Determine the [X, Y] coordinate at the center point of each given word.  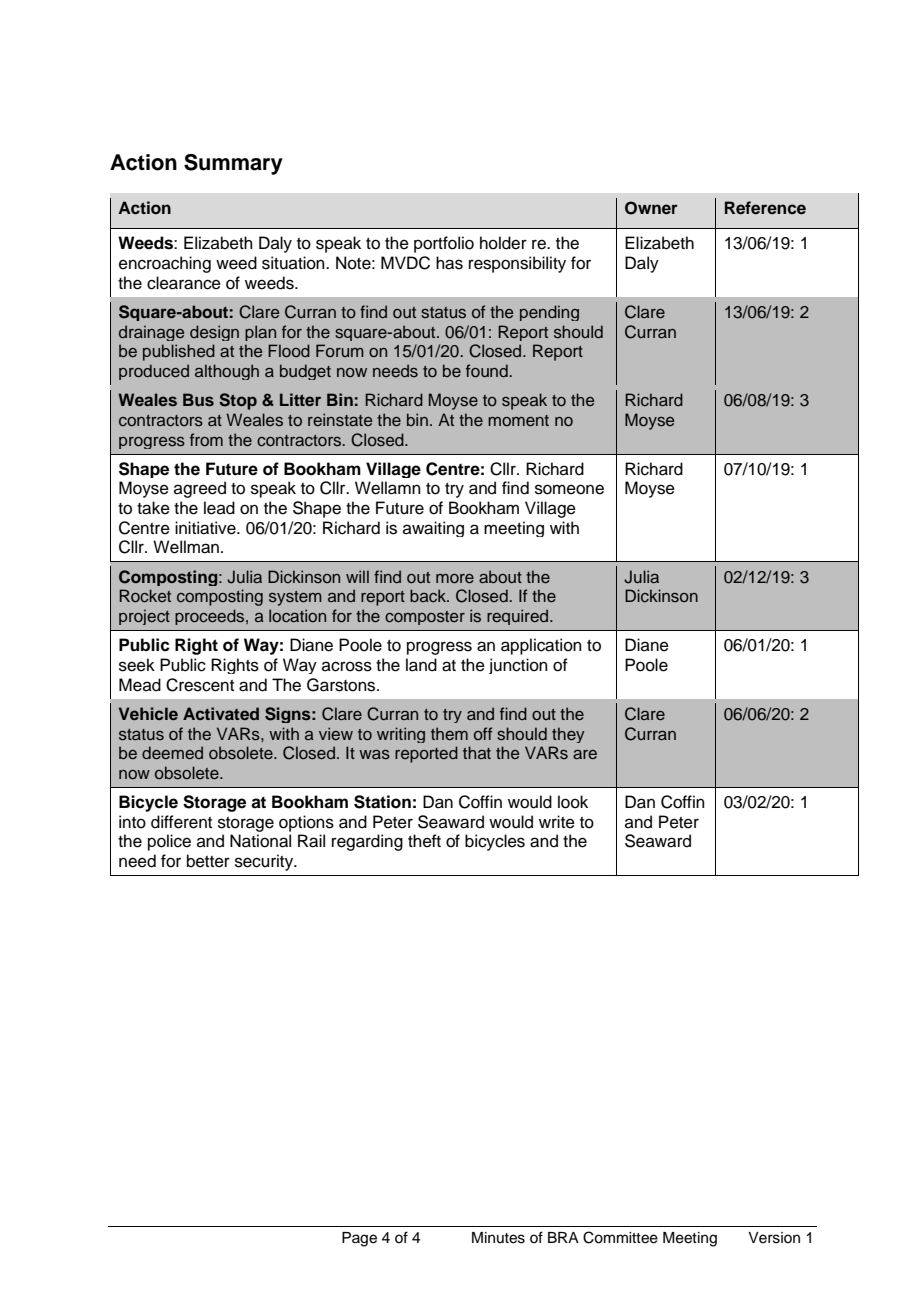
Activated [221, 713]
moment [518, 420]
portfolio [444, 244]
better [208, 861]
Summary [233, 164]
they [568, 735]
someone [569, 489]
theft [424, 841]
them [449, 733]
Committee [620, 1237]
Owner [651, 208]
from [206, 439]
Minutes [498, 1238]
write [557, 822]
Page [359, 1239]
